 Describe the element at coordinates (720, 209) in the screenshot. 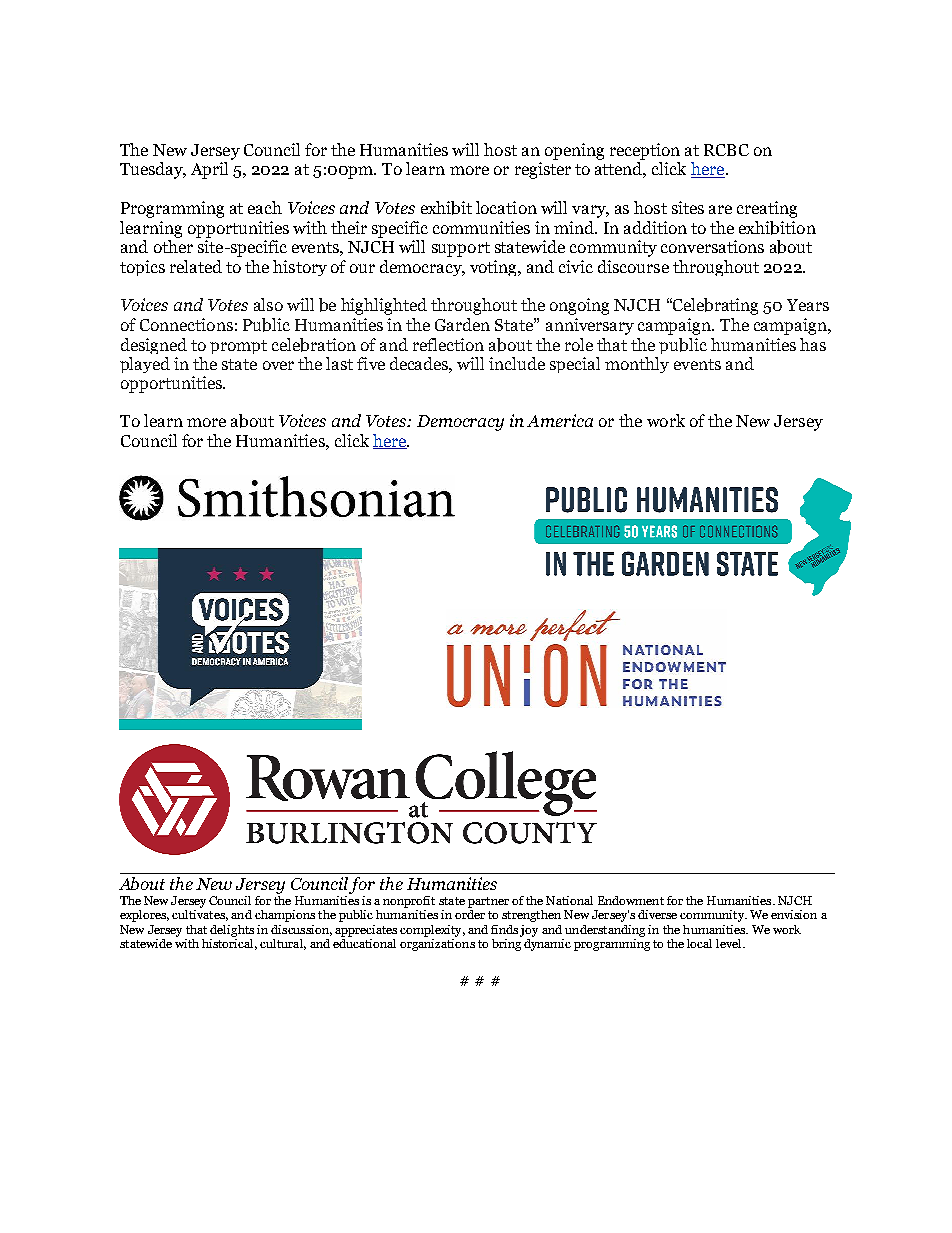

I see `are` at that location.
